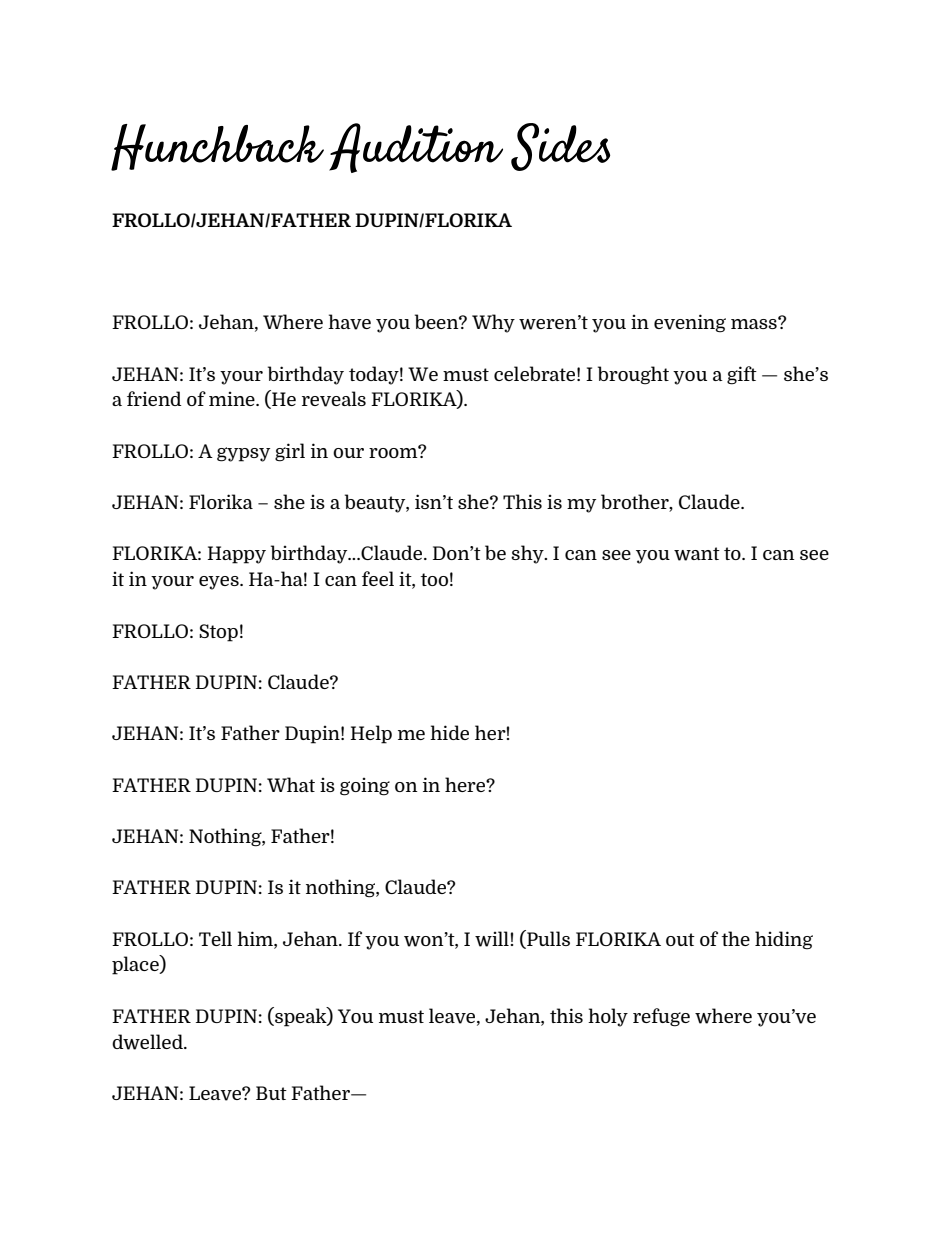 This image has width=952, height=1233. What do you see at coordinates (560, 147) in the image?
I see `Sides` at bounding box center [560, 147].
